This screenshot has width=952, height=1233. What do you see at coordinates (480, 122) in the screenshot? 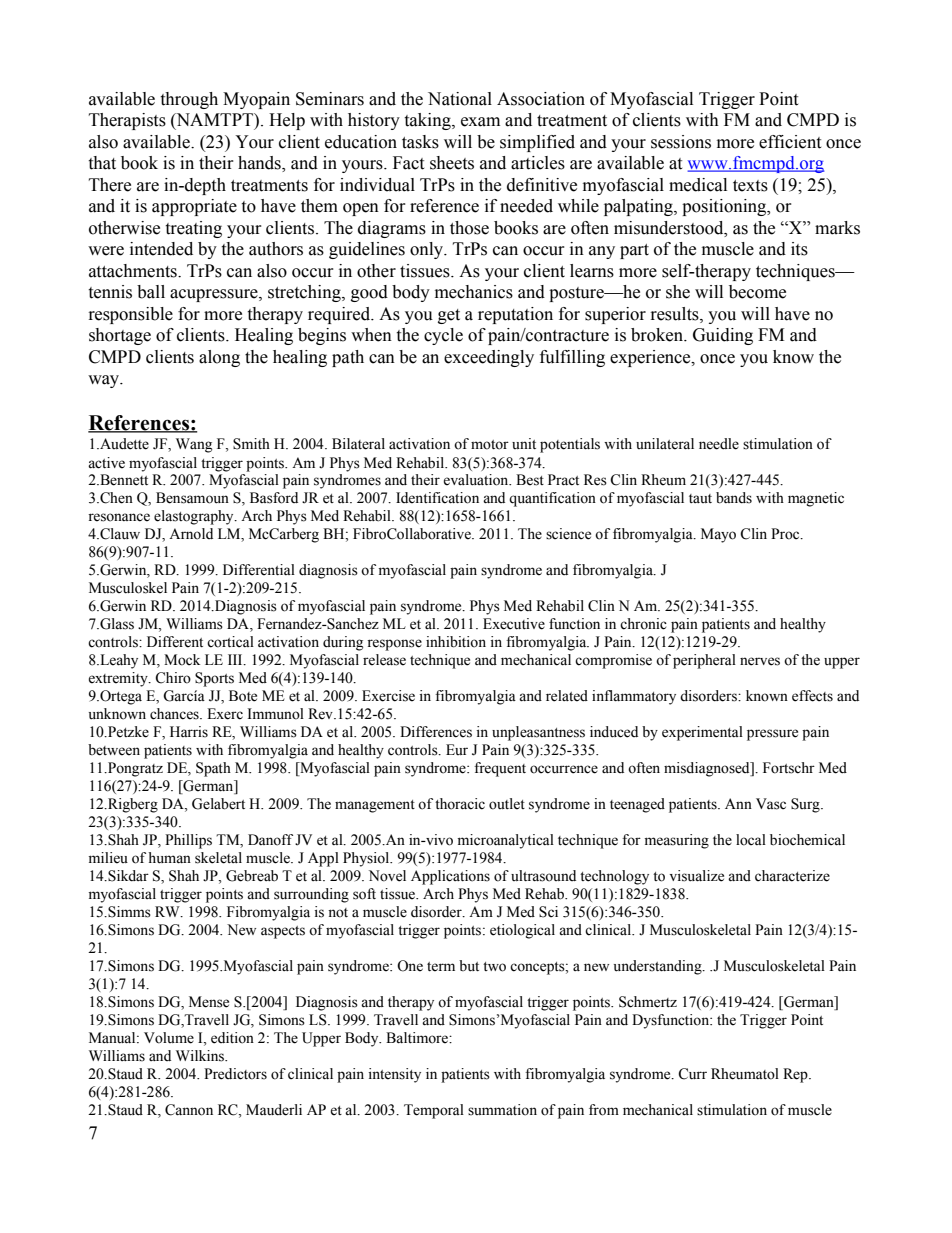
I see `exam` at bounding box center [480, 122].
